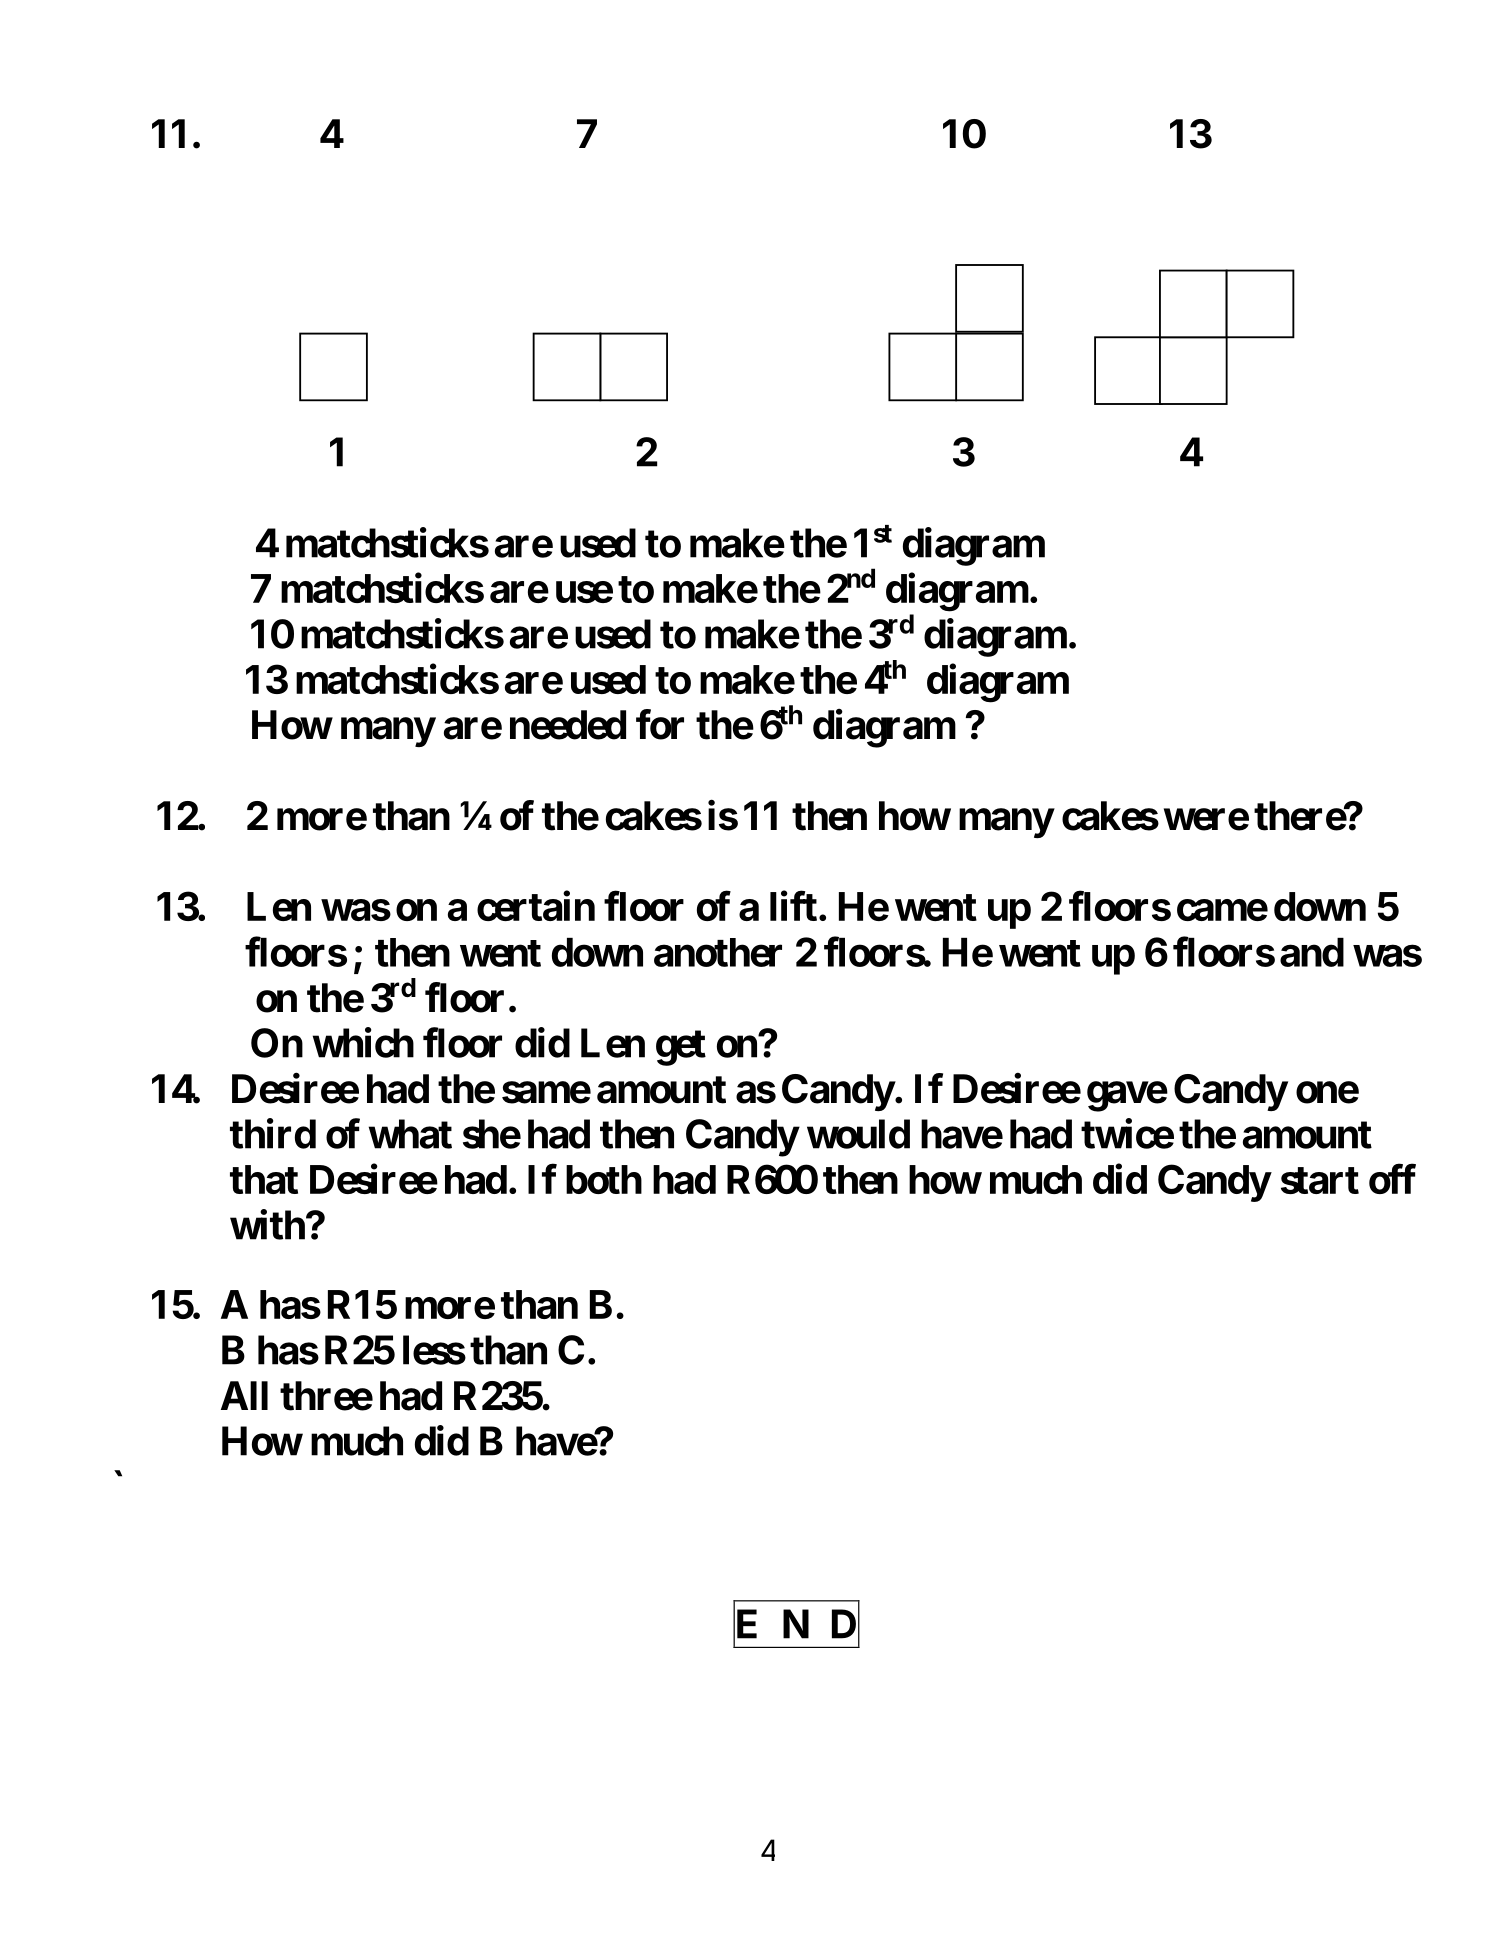  Describe the element at coordinates (660, 724) in the screenshot. I see `for` at that location.
